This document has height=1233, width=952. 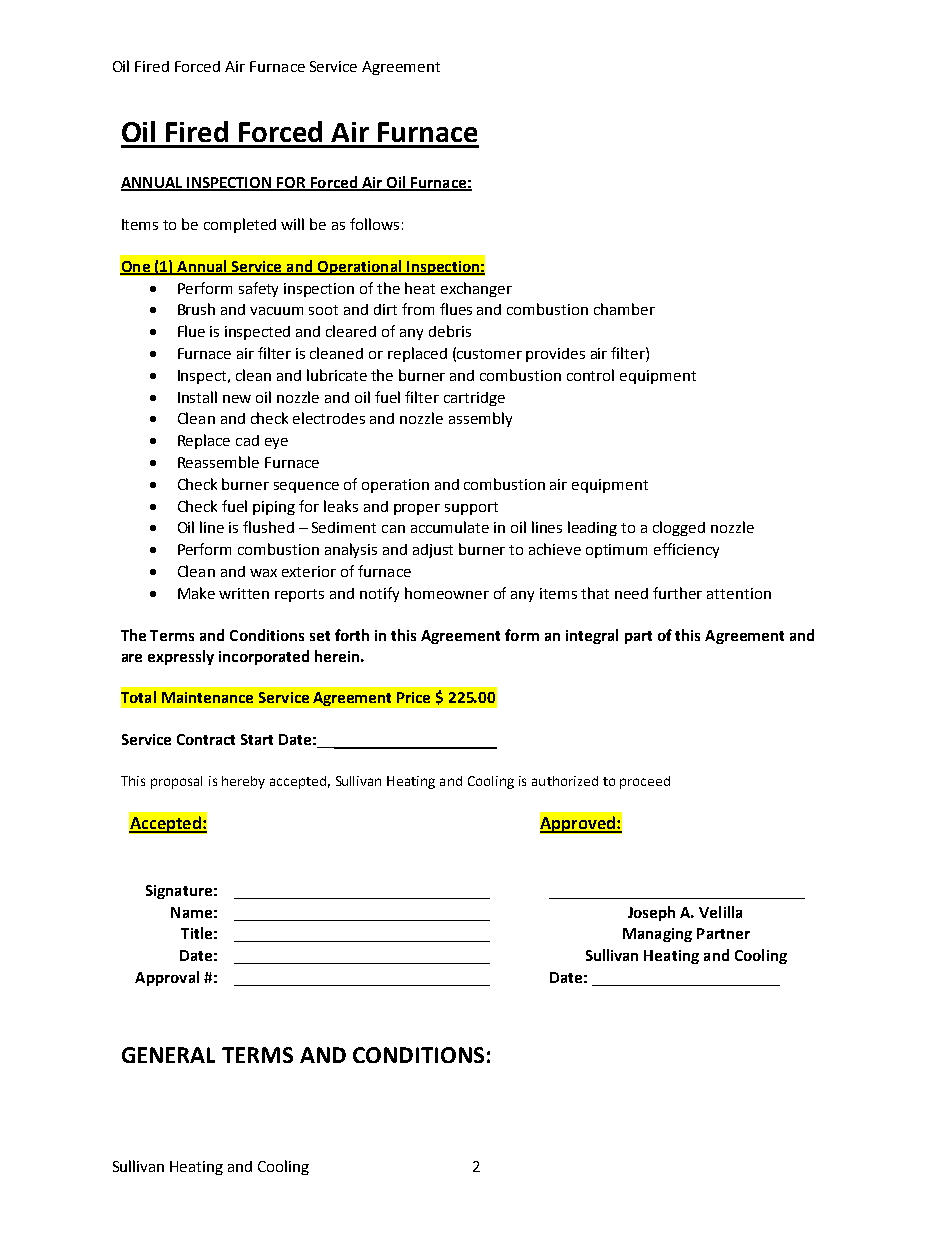 What do you see at coordinates (264, 657) in the document?
I see `incorporated` at bounding box center [264, 657].
